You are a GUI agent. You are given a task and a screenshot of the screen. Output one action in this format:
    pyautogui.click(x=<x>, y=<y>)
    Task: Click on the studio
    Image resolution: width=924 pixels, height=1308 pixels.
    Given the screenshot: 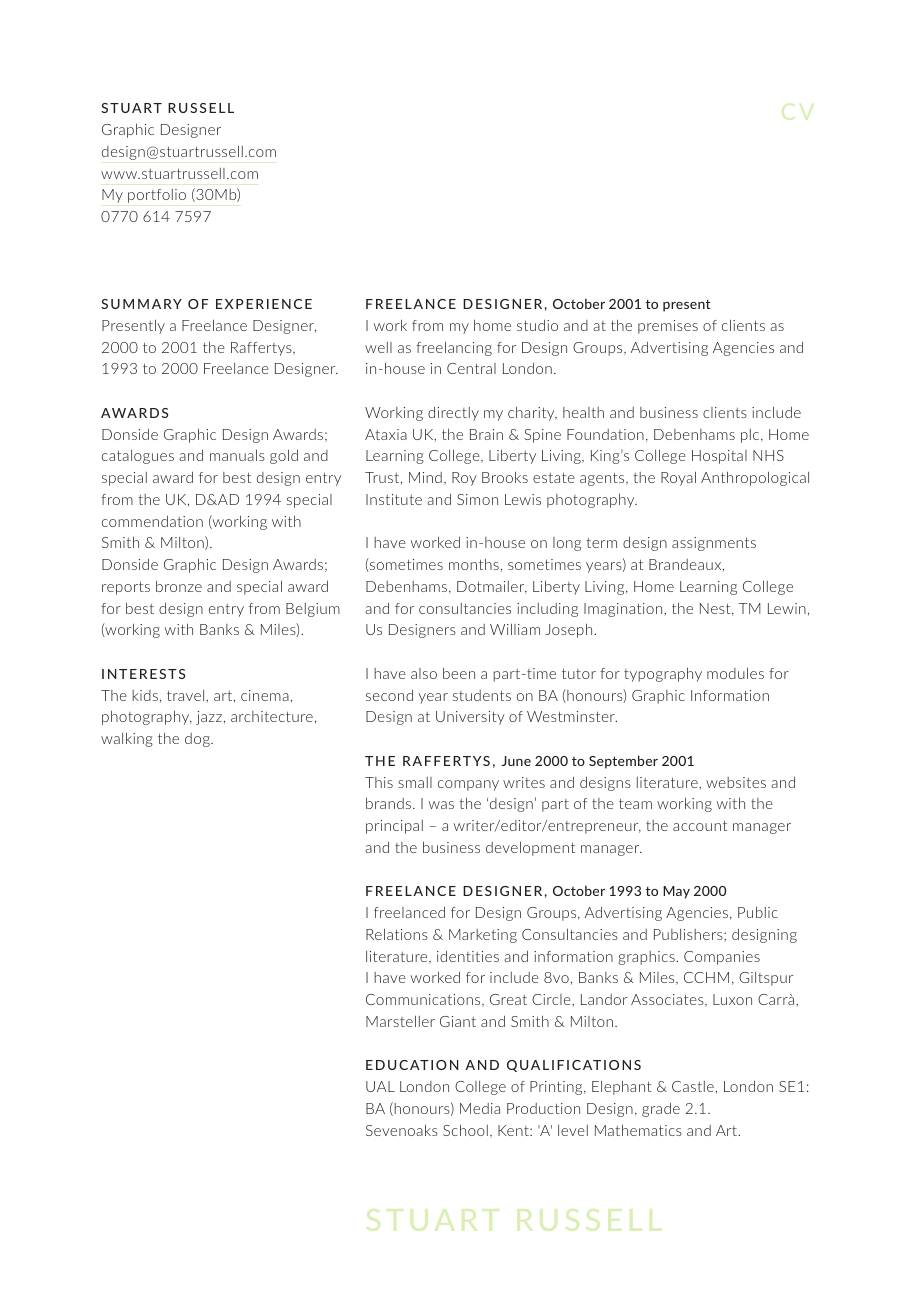 What is the action you would take?
    pyautogui.click(x=537, y=325)
